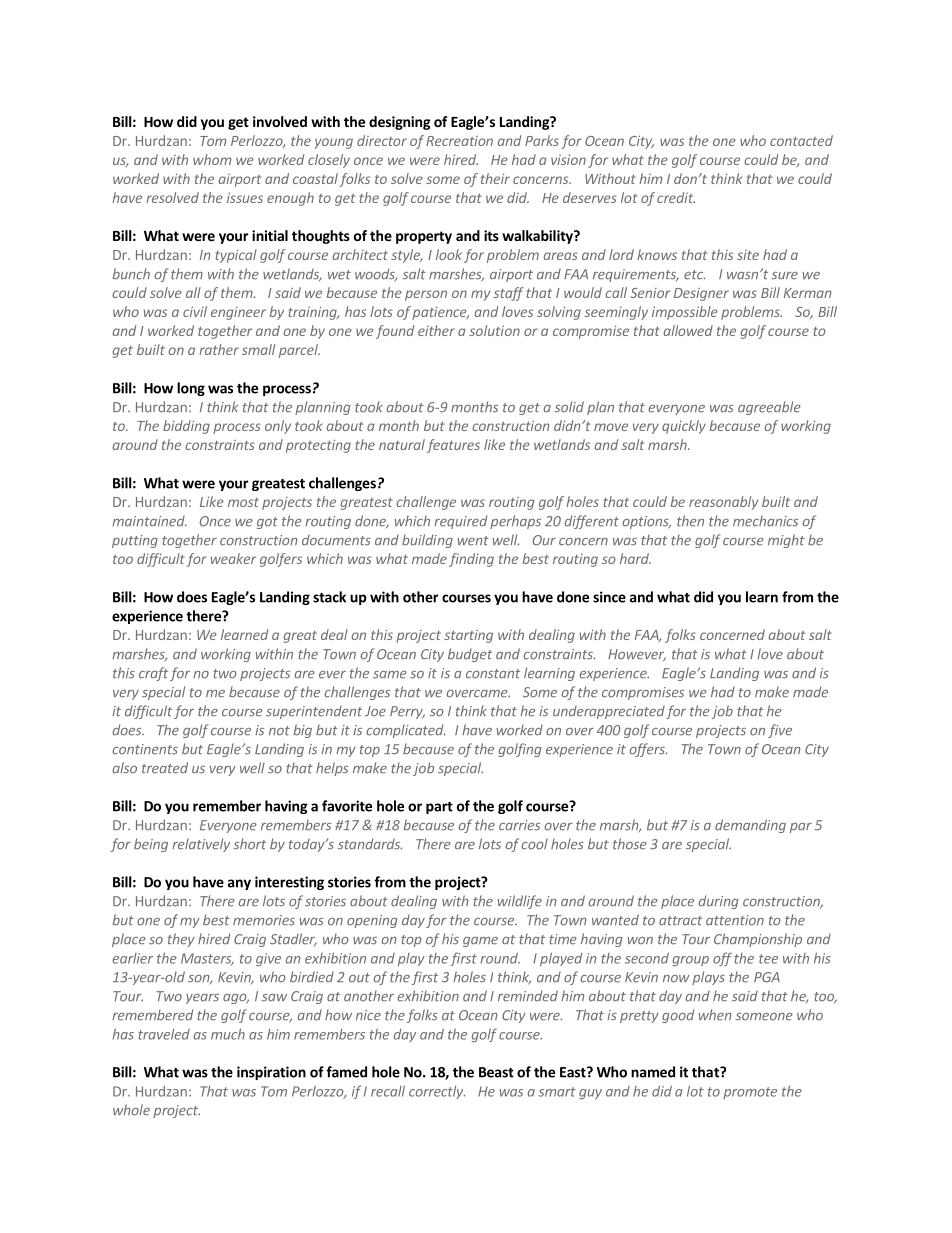 Image resolution: width=952 pixels, height=1233 pixels. What do you see at coordinates (437, 1092) in the screenshot?
I see `correctly` at bounding box center [437, 1092].
